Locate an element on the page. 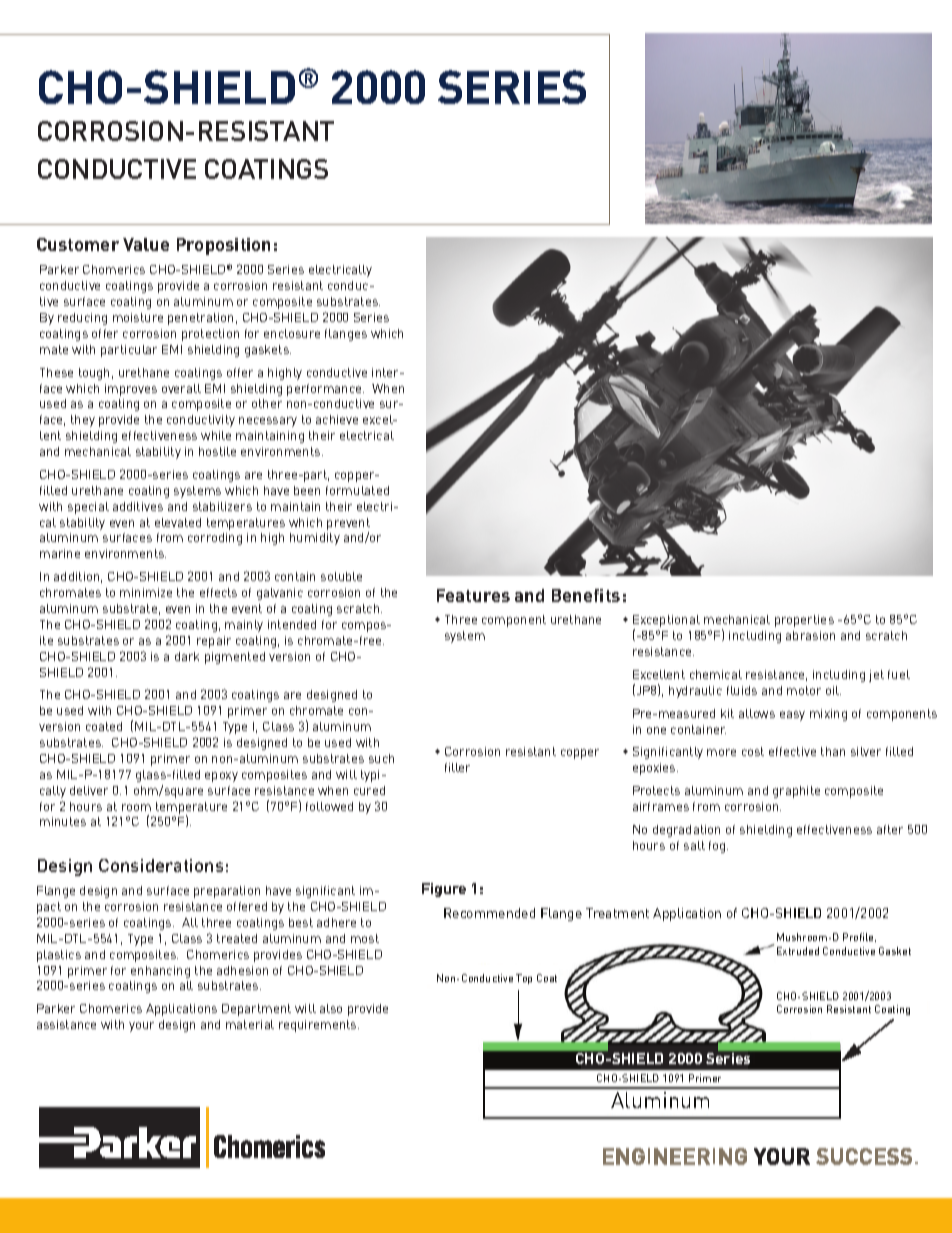 This document has width=952, height=1233. Value is located at coordinates (146, 244).
